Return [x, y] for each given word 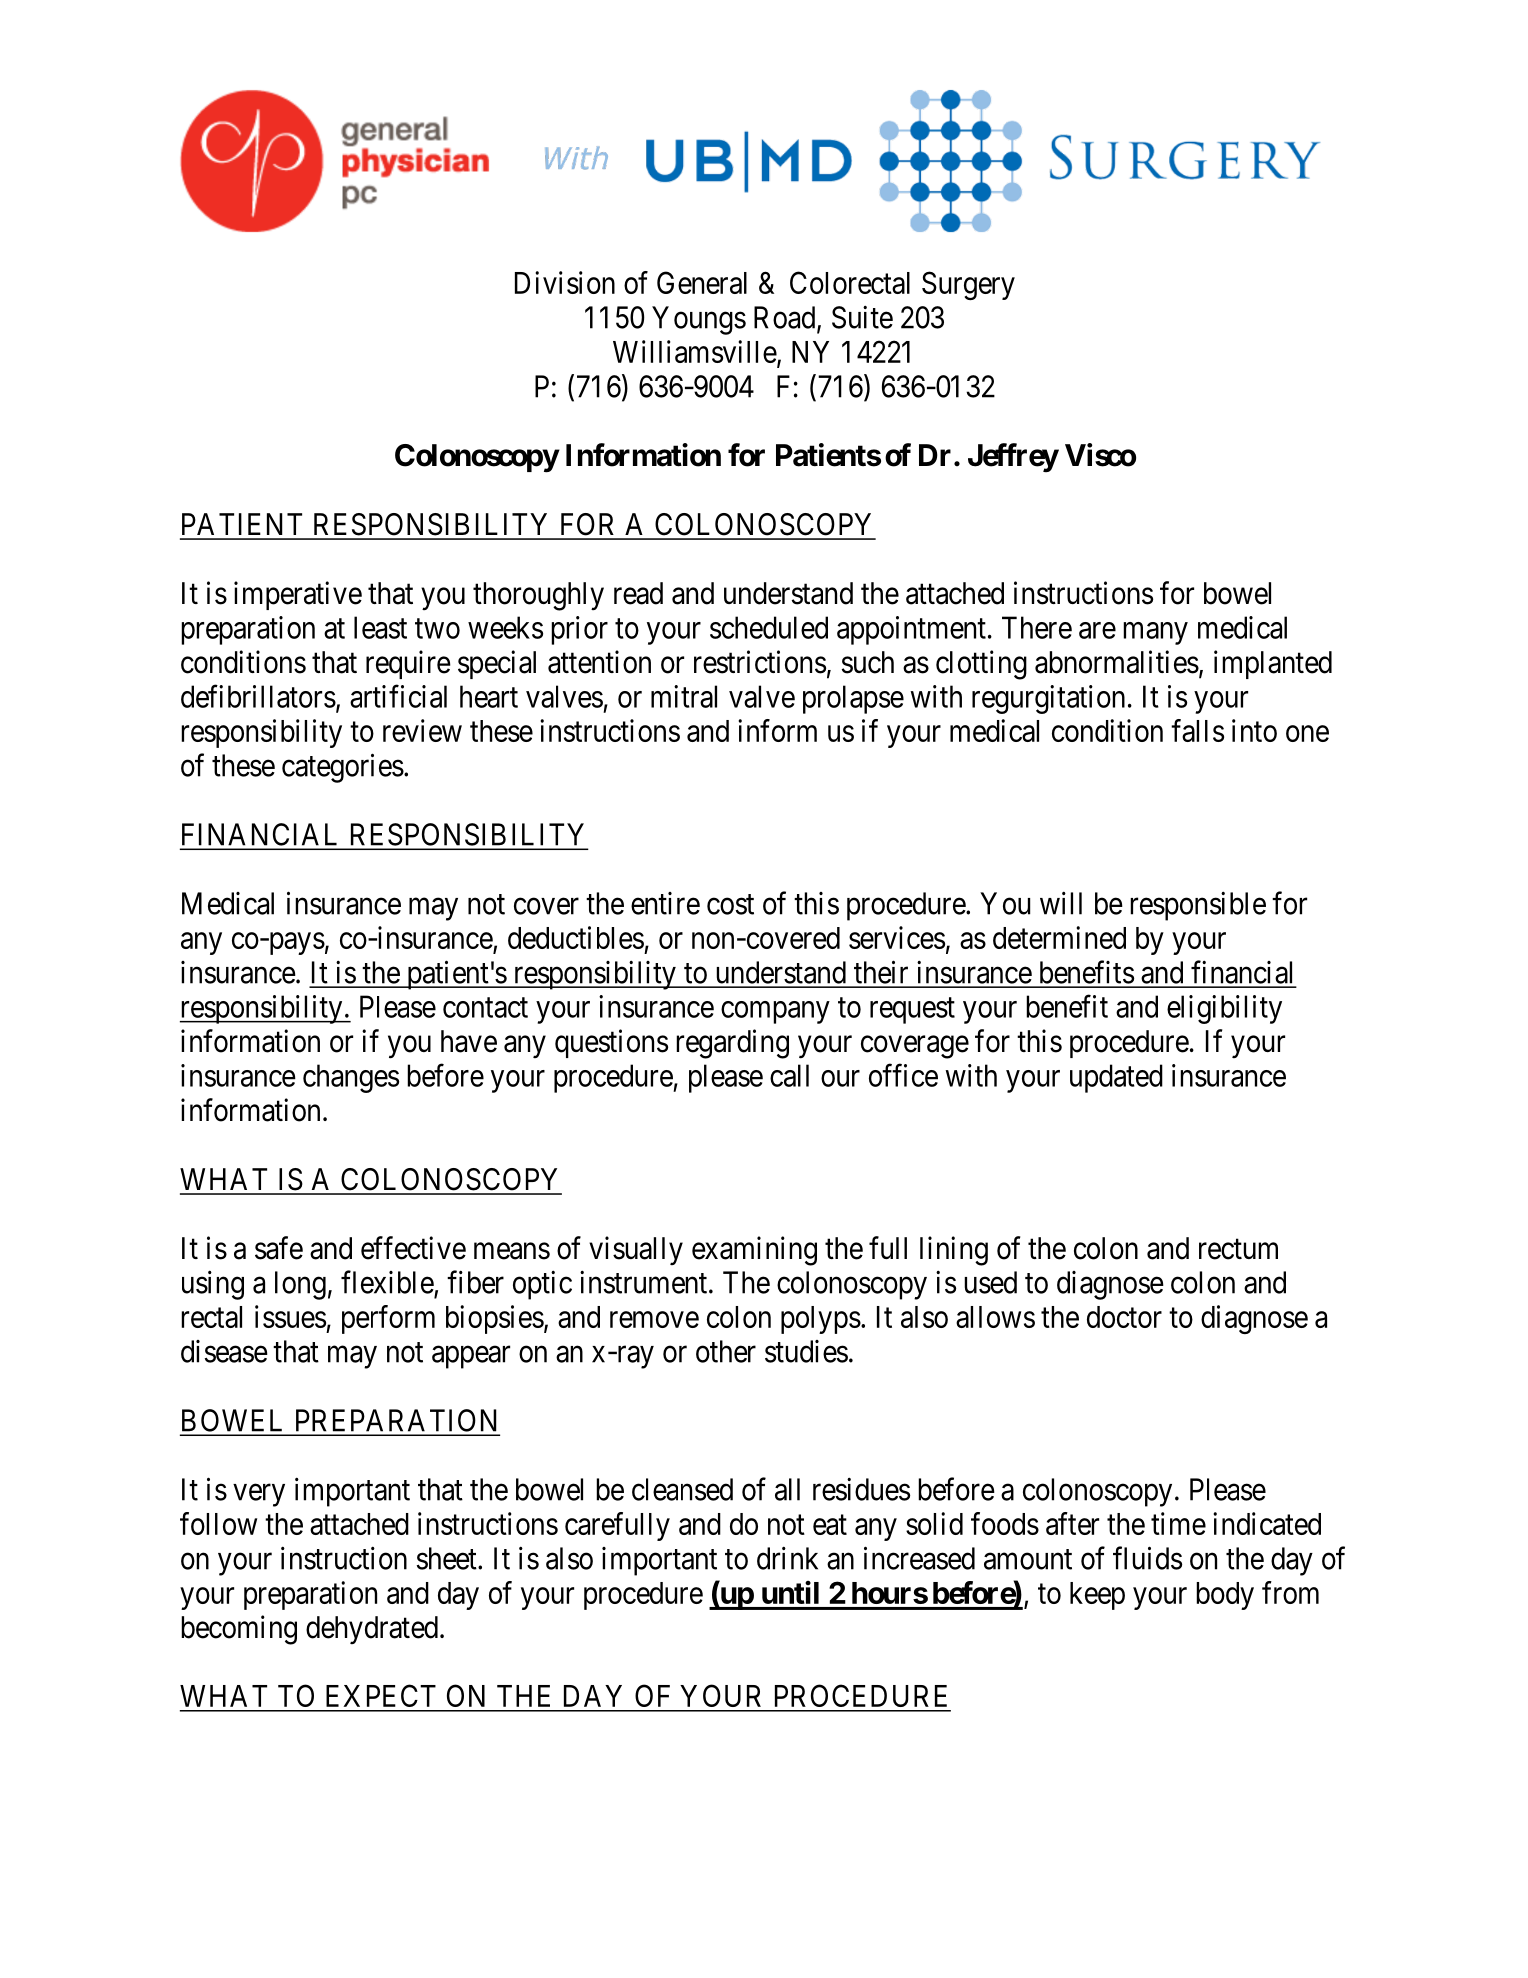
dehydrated [373, 1630]
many [1155, 633]
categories [343, 768]
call [789, 1075]
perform [388, 1319]
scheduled [769, 627]
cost [730, 904]
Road [786, 318]
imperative [298, 595]
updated [1116, 1078]
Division [565, 282]
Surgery [968, 285]
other [726, 1351]
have [469, 1041]
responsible [1198, 906]
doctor [1124, 1317]
